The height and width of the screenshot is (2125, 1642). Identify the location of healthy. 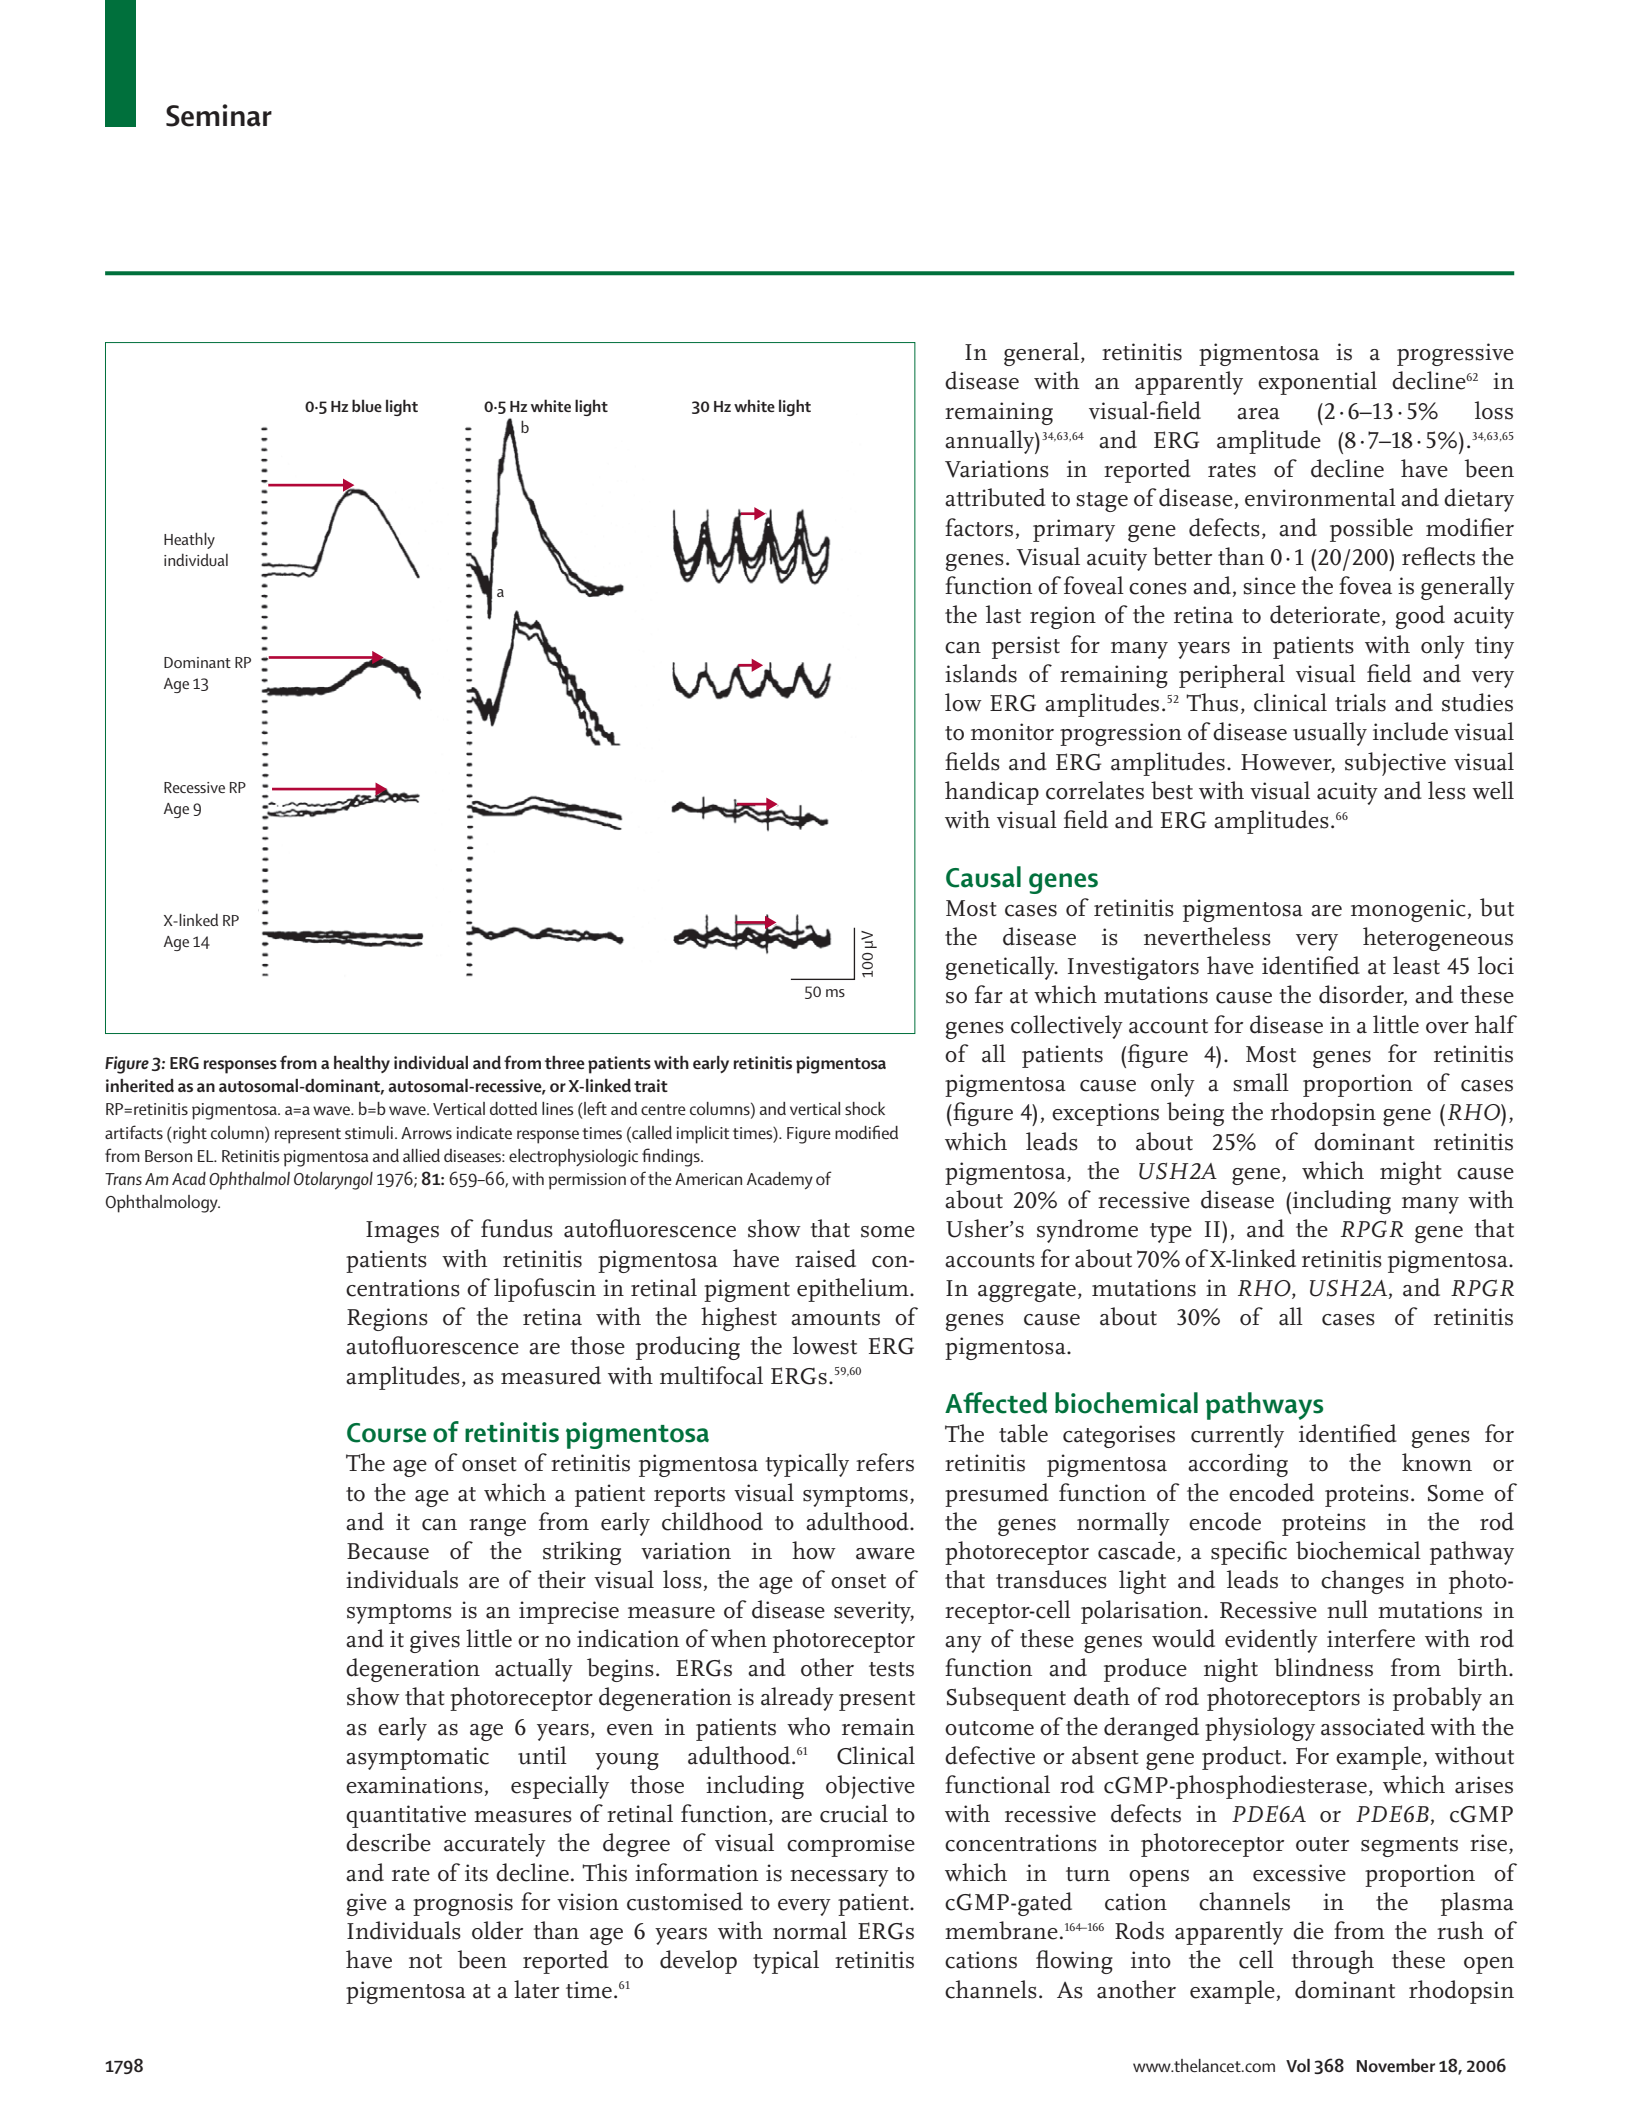
(362, 1064).
